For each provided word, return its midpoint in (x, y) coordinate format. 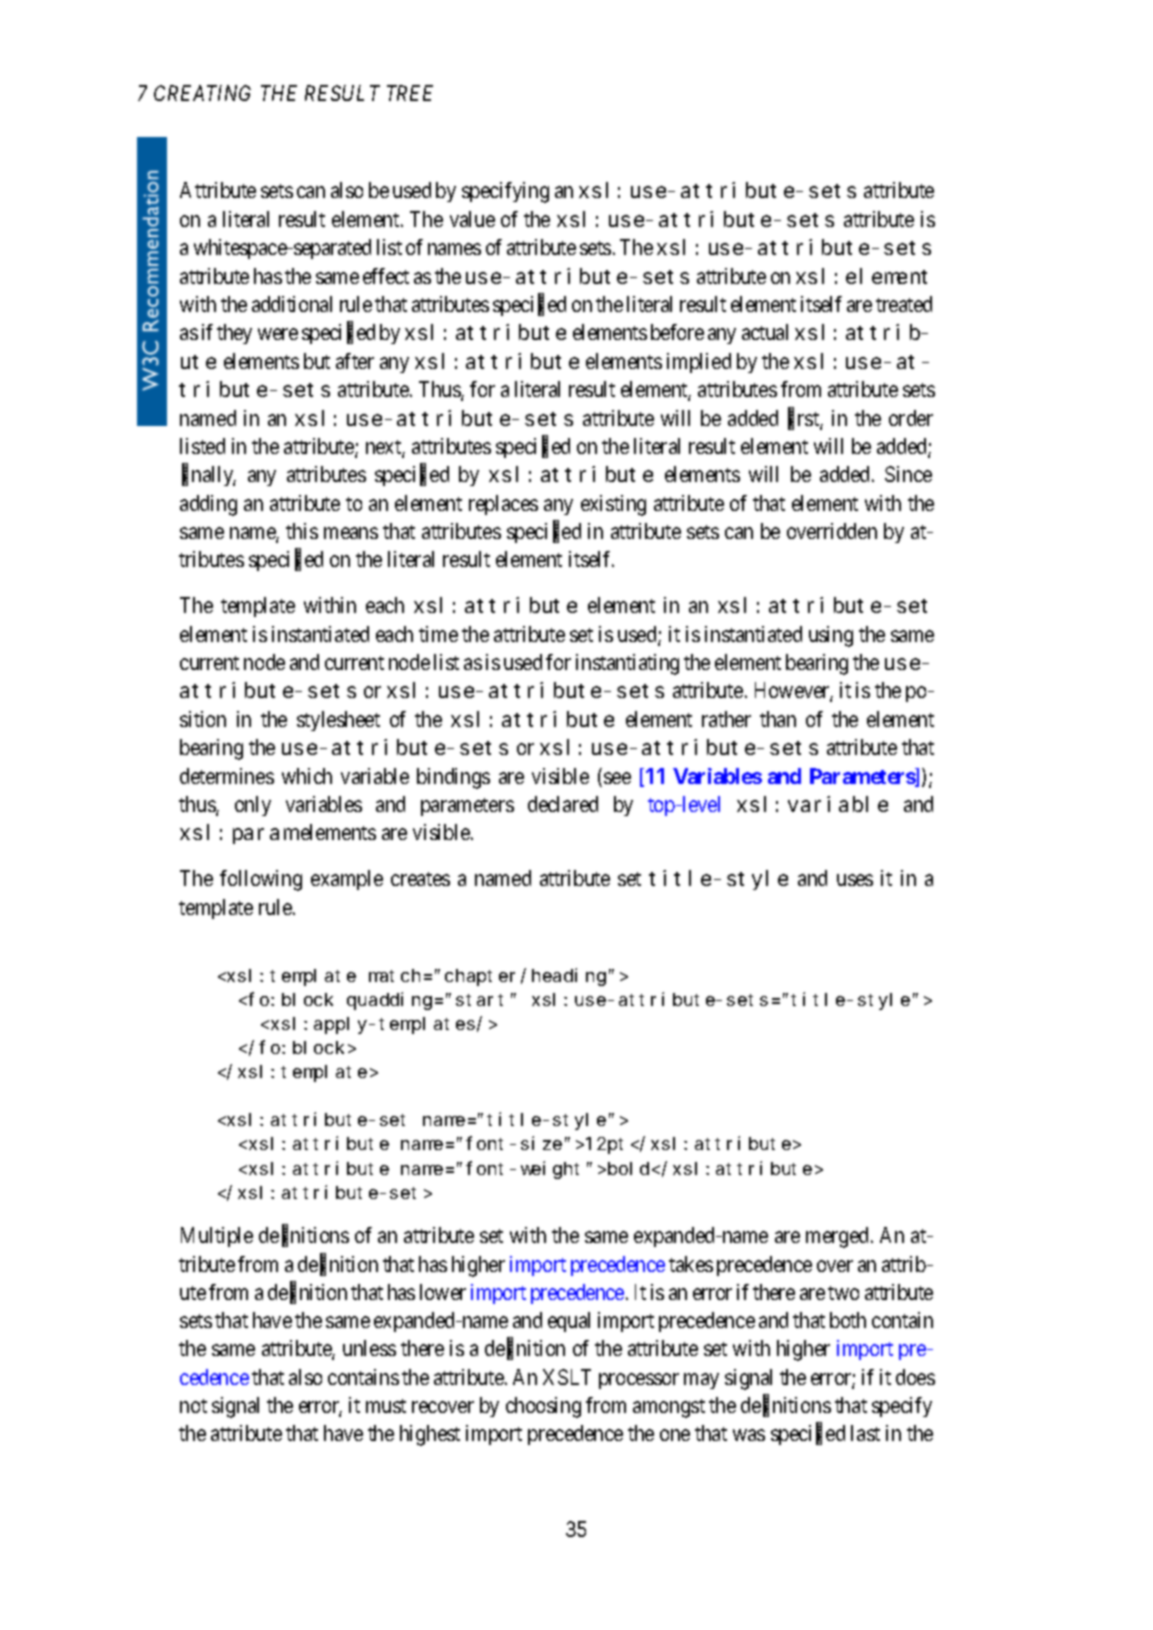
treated (904, 304)
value (472, 219)
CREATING (202, 93)
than (778, 719)
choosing (543, 1407)
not (193, 1406)
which (307, 776)
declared (563, 804)
